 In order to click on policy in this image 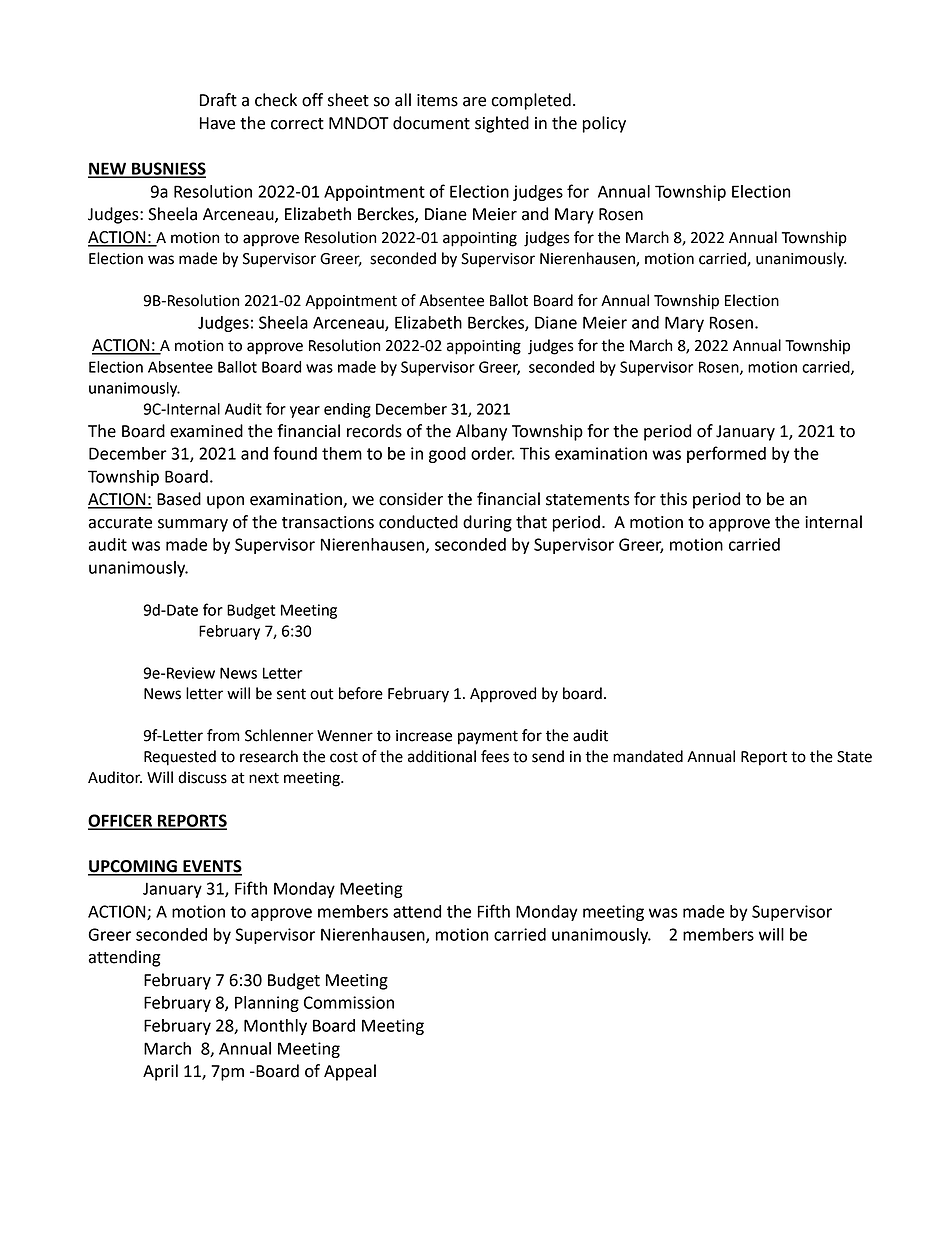, I will do `click(604, 124)`.
